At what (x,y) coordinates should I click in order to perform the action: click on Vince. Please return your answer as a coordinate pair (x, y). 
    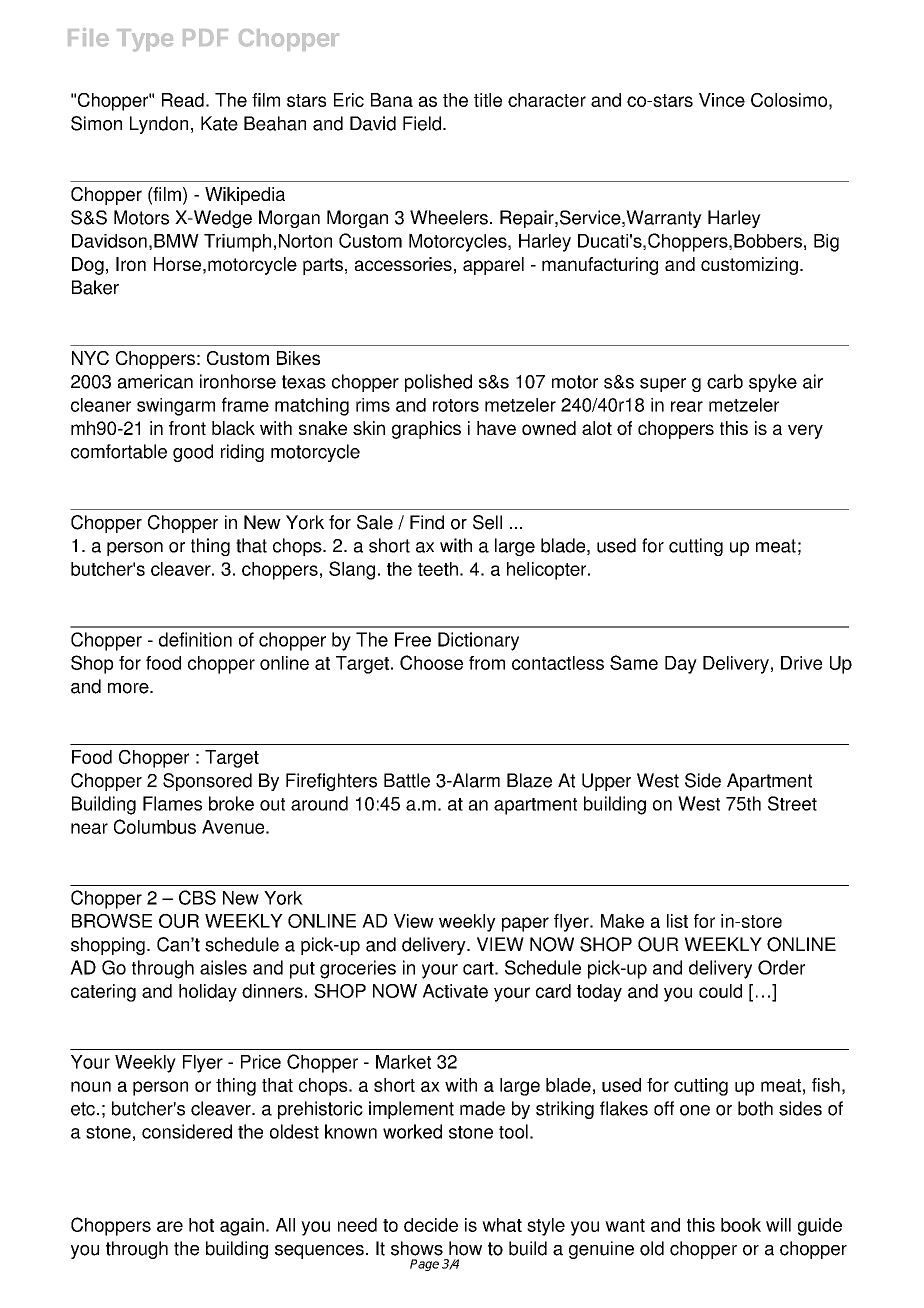
    Looking at the image, I should click on (722, 100).
